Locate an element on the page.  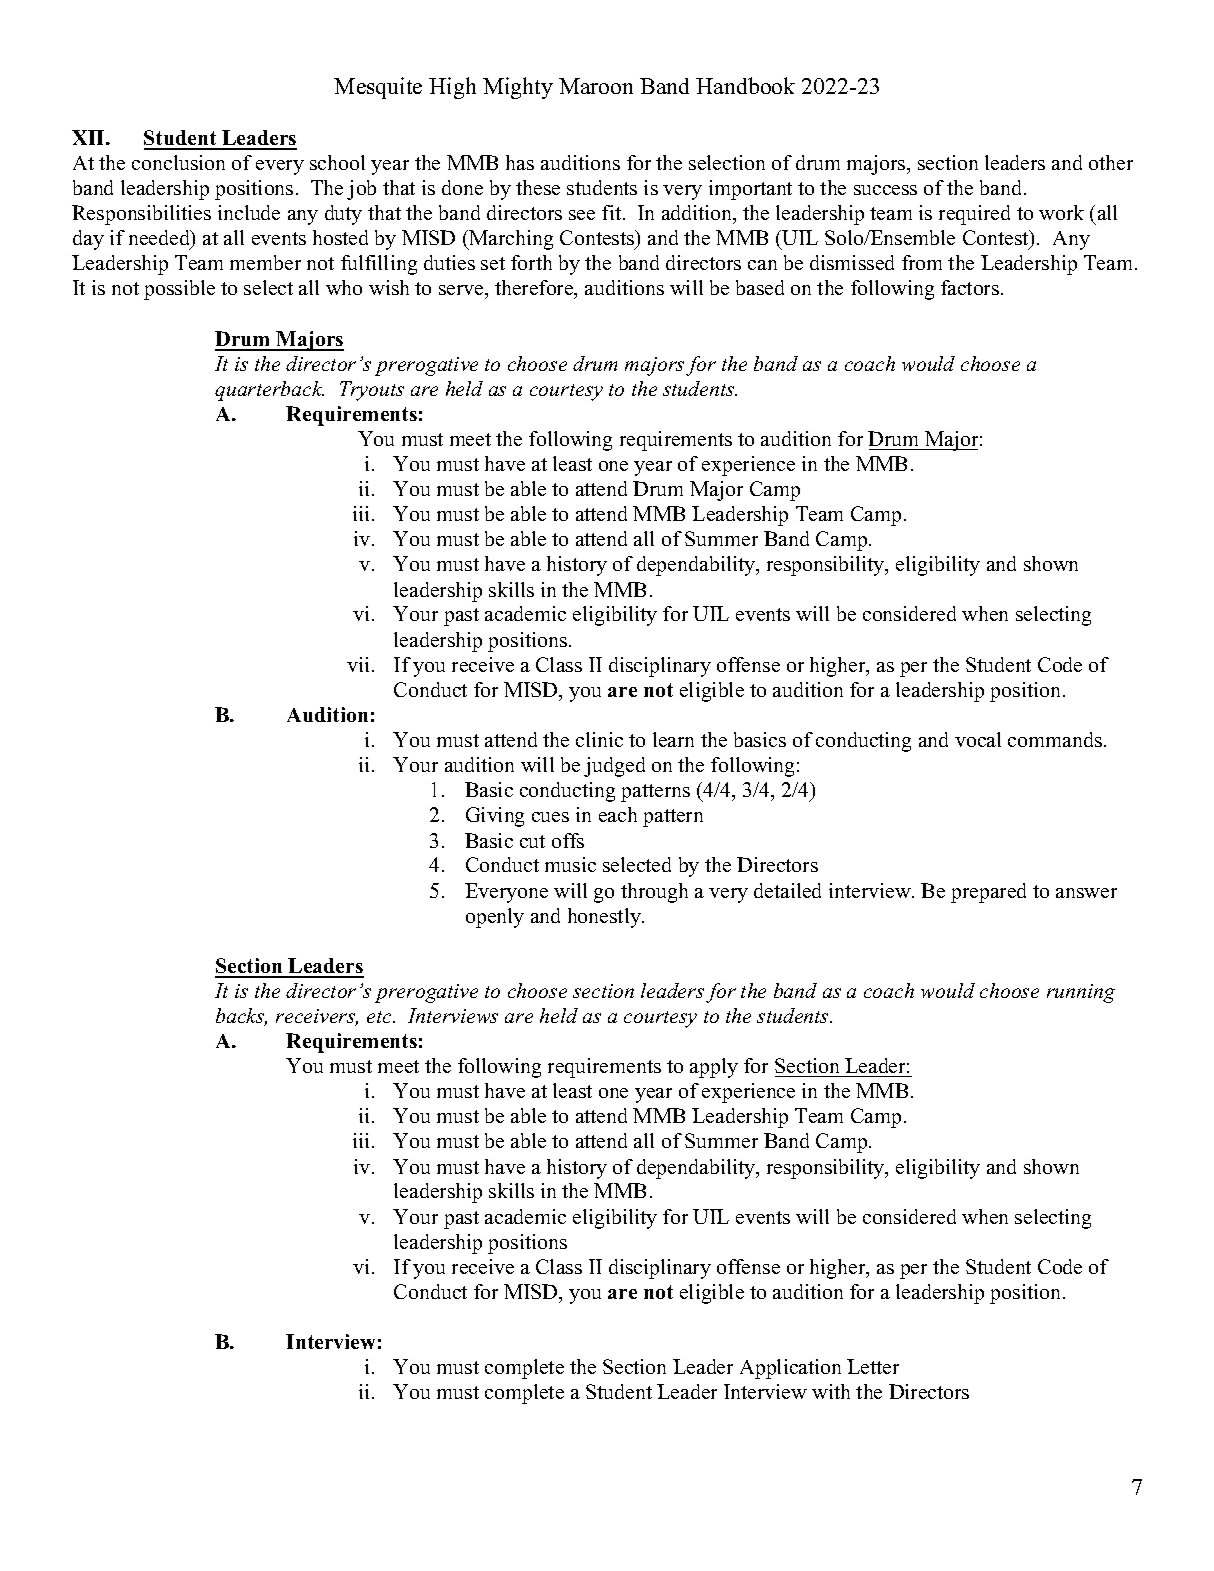
vocal is located at coordinates (978, 739).
